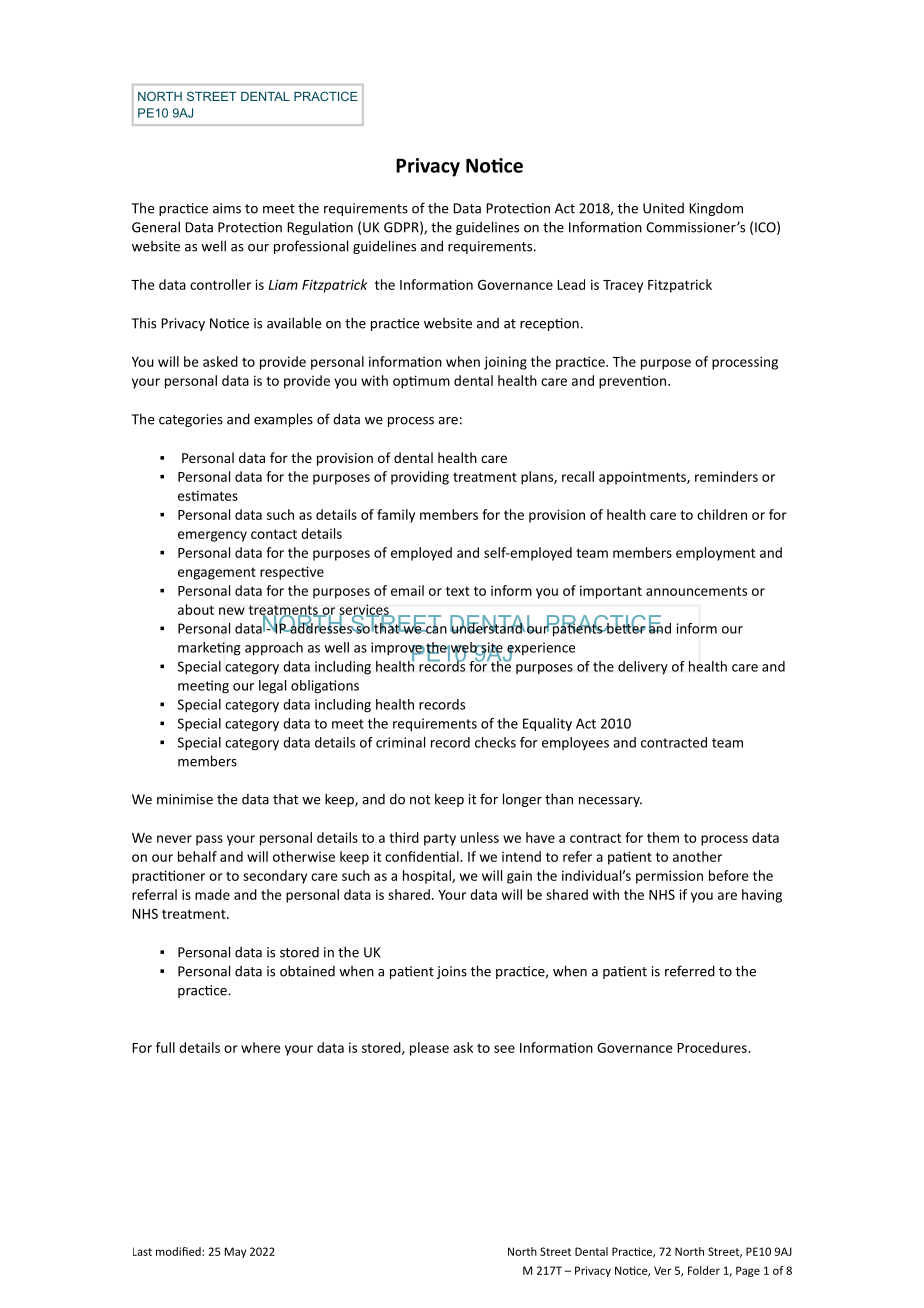 The image size is (924, 1308). I want to click on May, so click(235, 1252).
